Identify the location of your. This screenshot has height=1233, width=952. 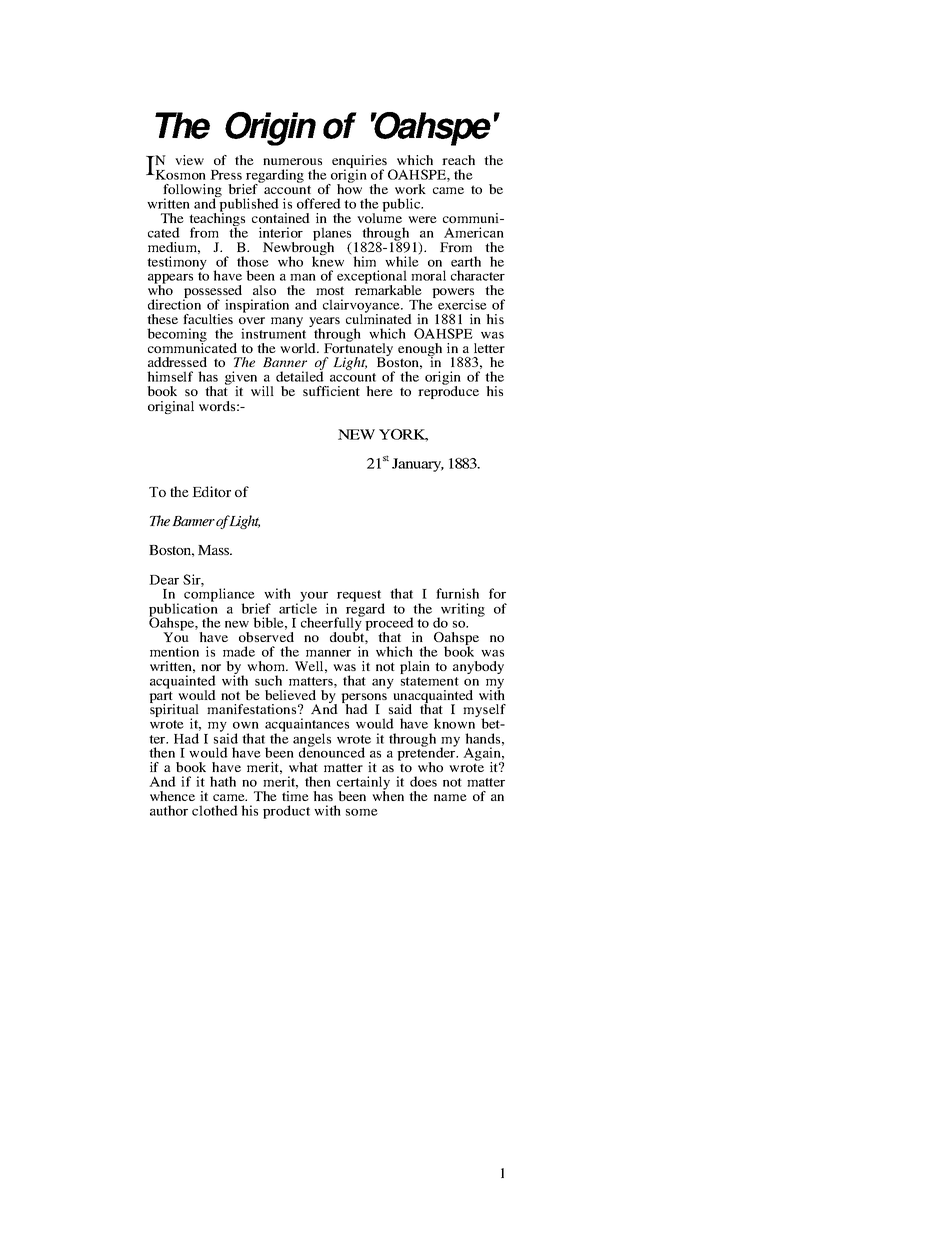
(314, 598).
